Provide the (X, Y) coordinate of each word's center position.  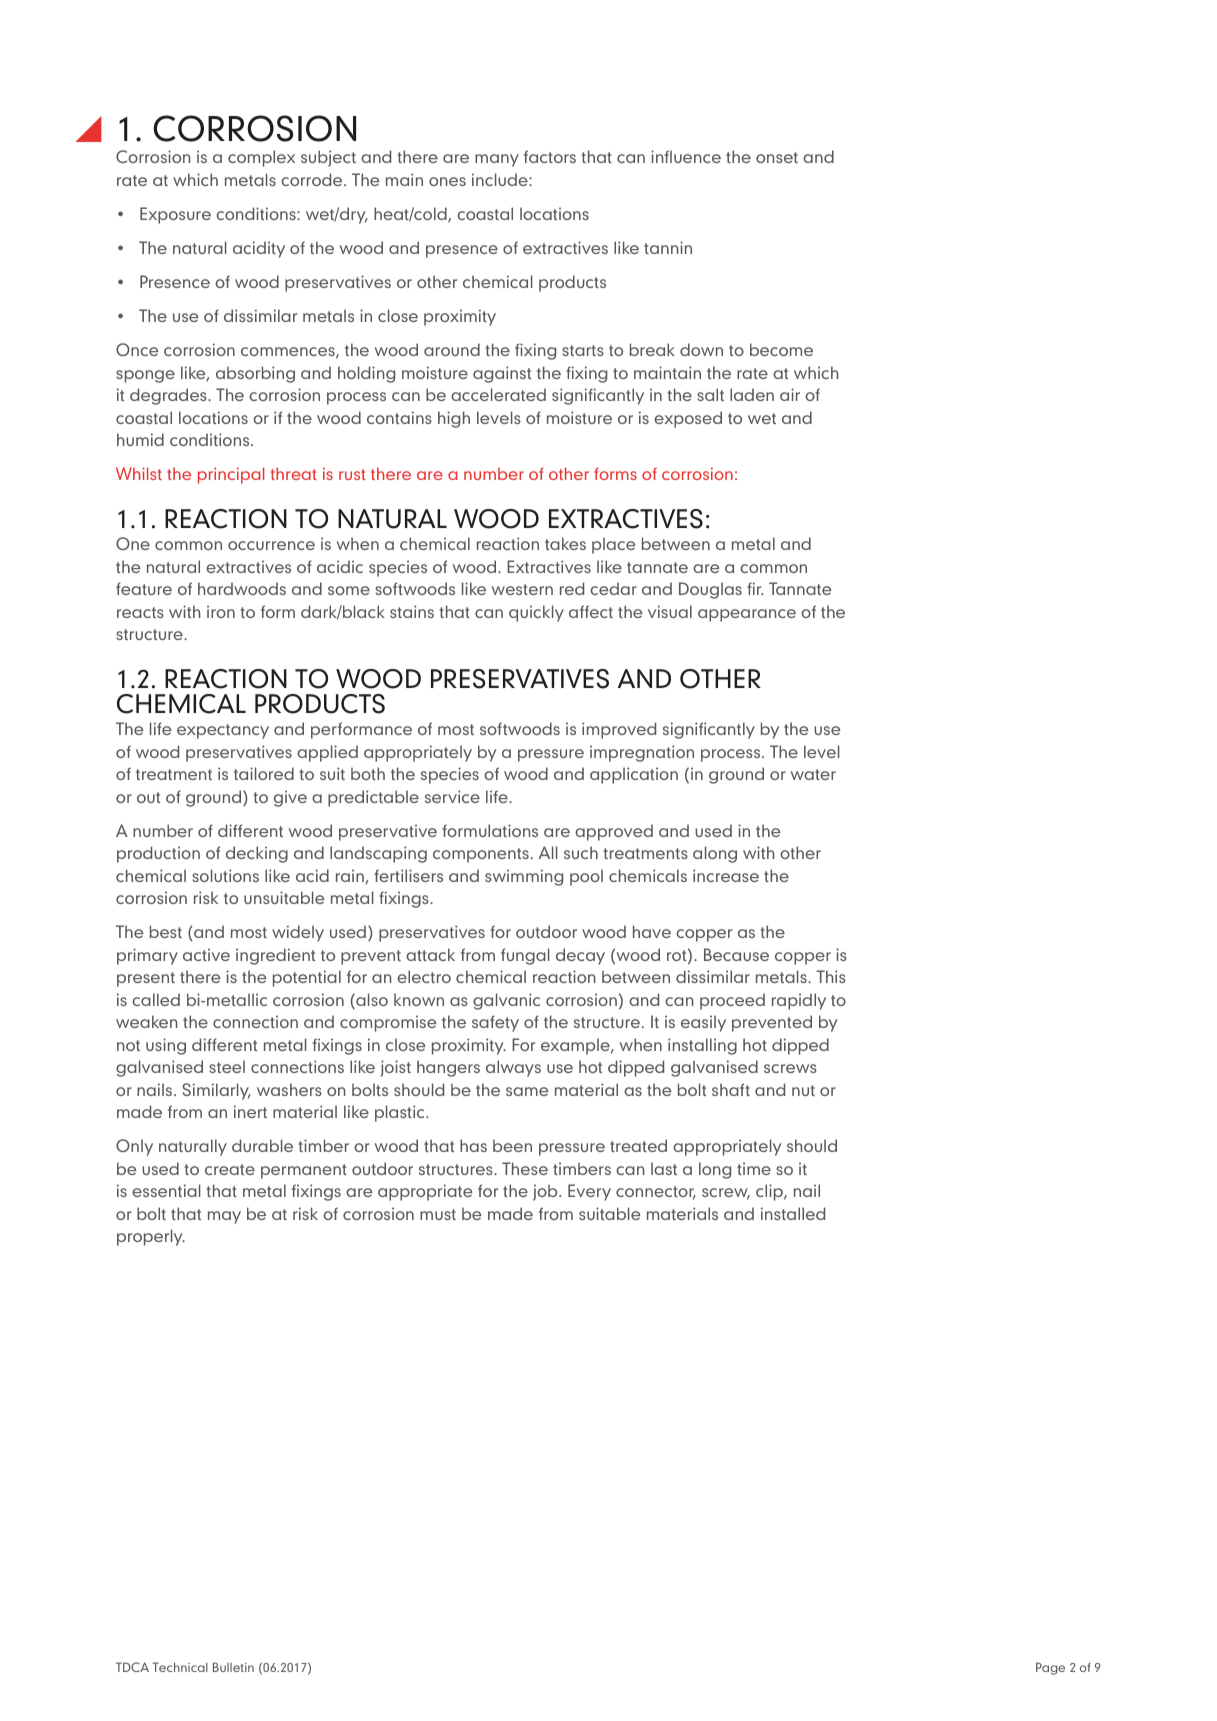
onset (777, 157)
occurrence (271, 545)
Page (1050, 1668)
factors (550, 156)
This (831, 976)
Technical (180, 1667)
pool (586, 877)
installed (793, 1213)
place (613, 545)
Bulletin (233, 1667)
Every (589, 1192)
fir (755, 588)
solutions (225, 875)
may (224, 1217)
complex (261, 158)
